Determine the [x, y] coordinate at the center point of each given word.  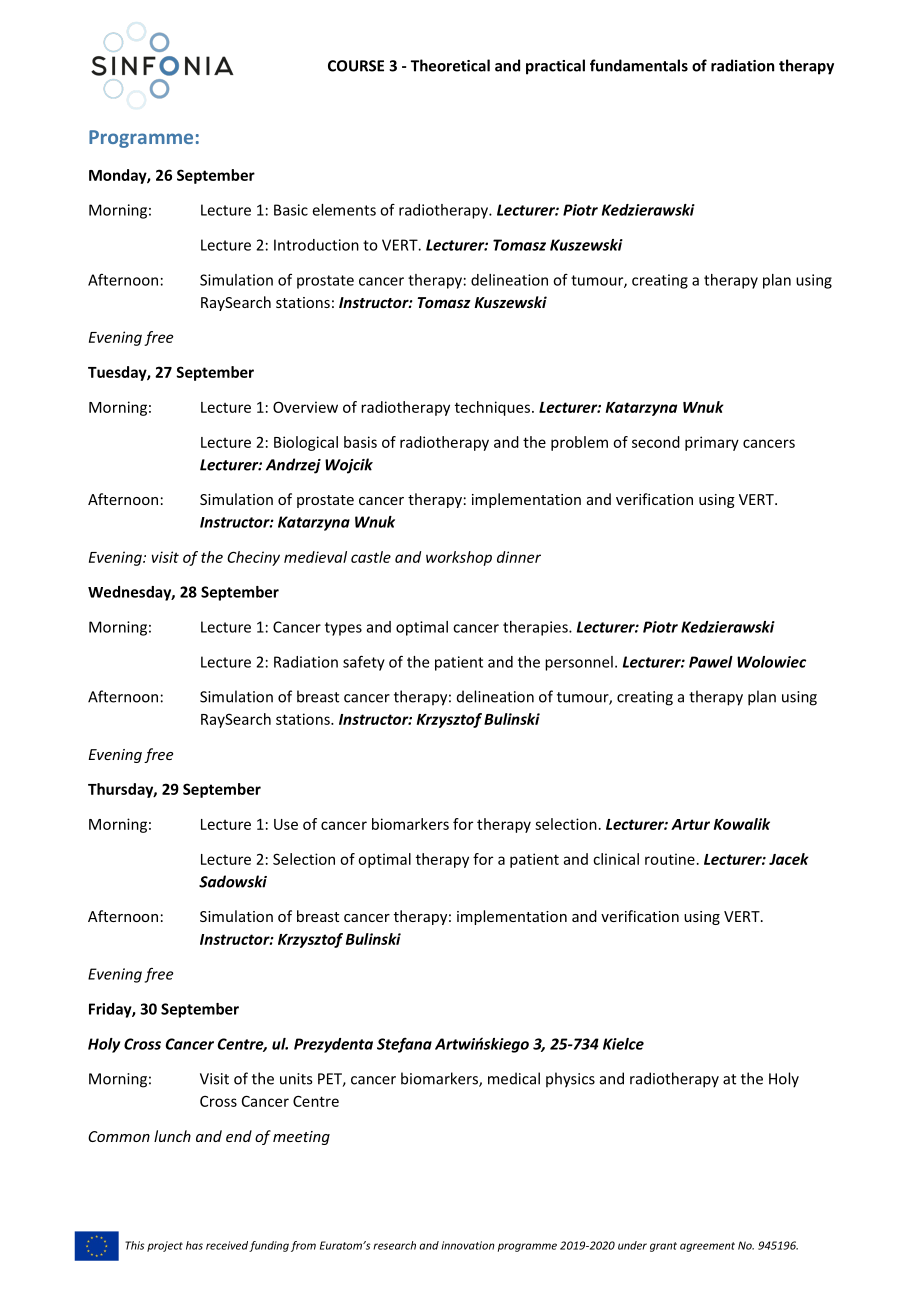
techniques [494, 408]
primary [712, 443]
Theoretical [450, 65]
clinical [616, 859]
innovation [468, 1245]
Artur [690, 824]
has [194, 1245]
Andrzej [293, 466]
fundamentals [639, 65]
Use [286, 824]
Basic [291, 210]
